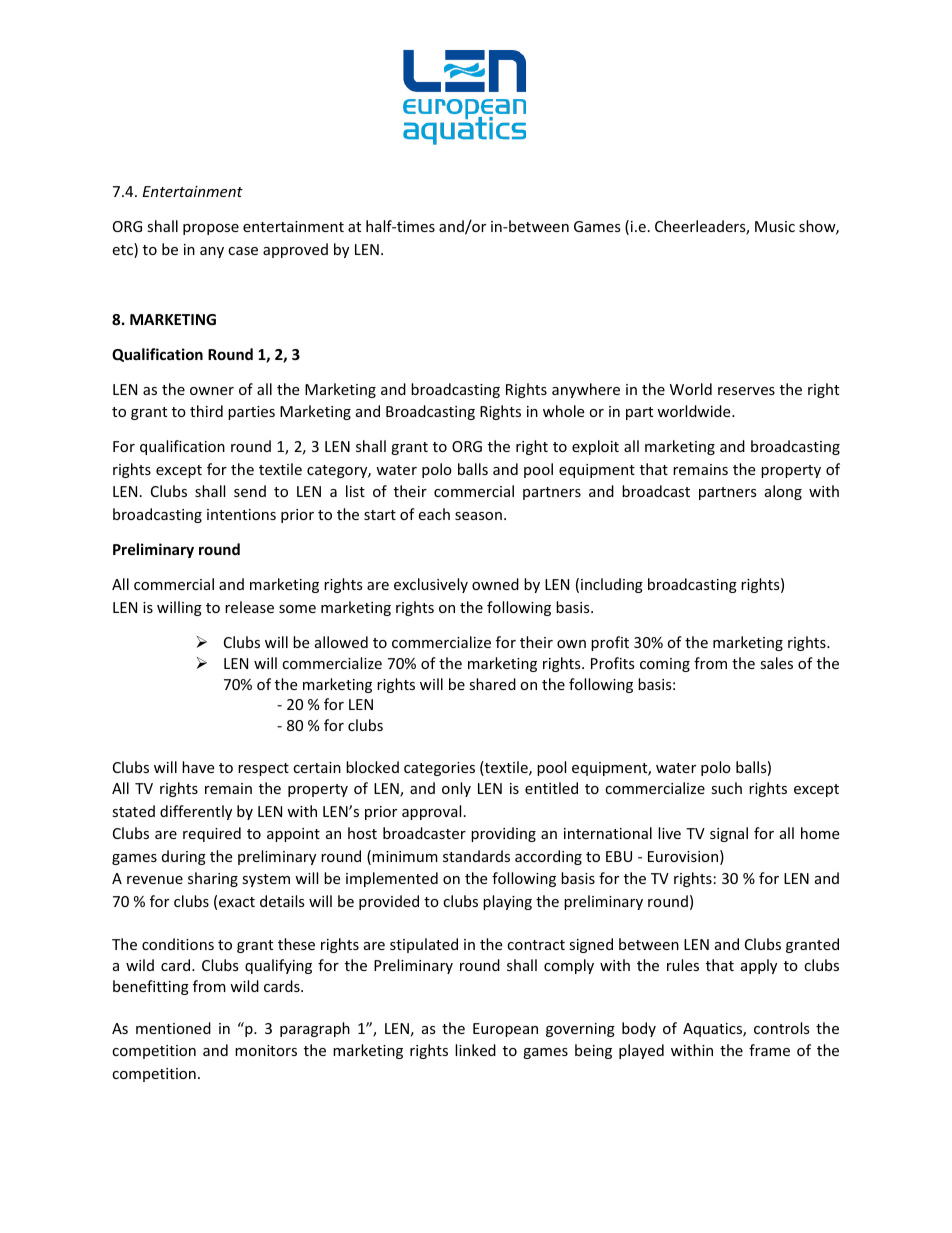  I want to click on case, so click(243, 251).
